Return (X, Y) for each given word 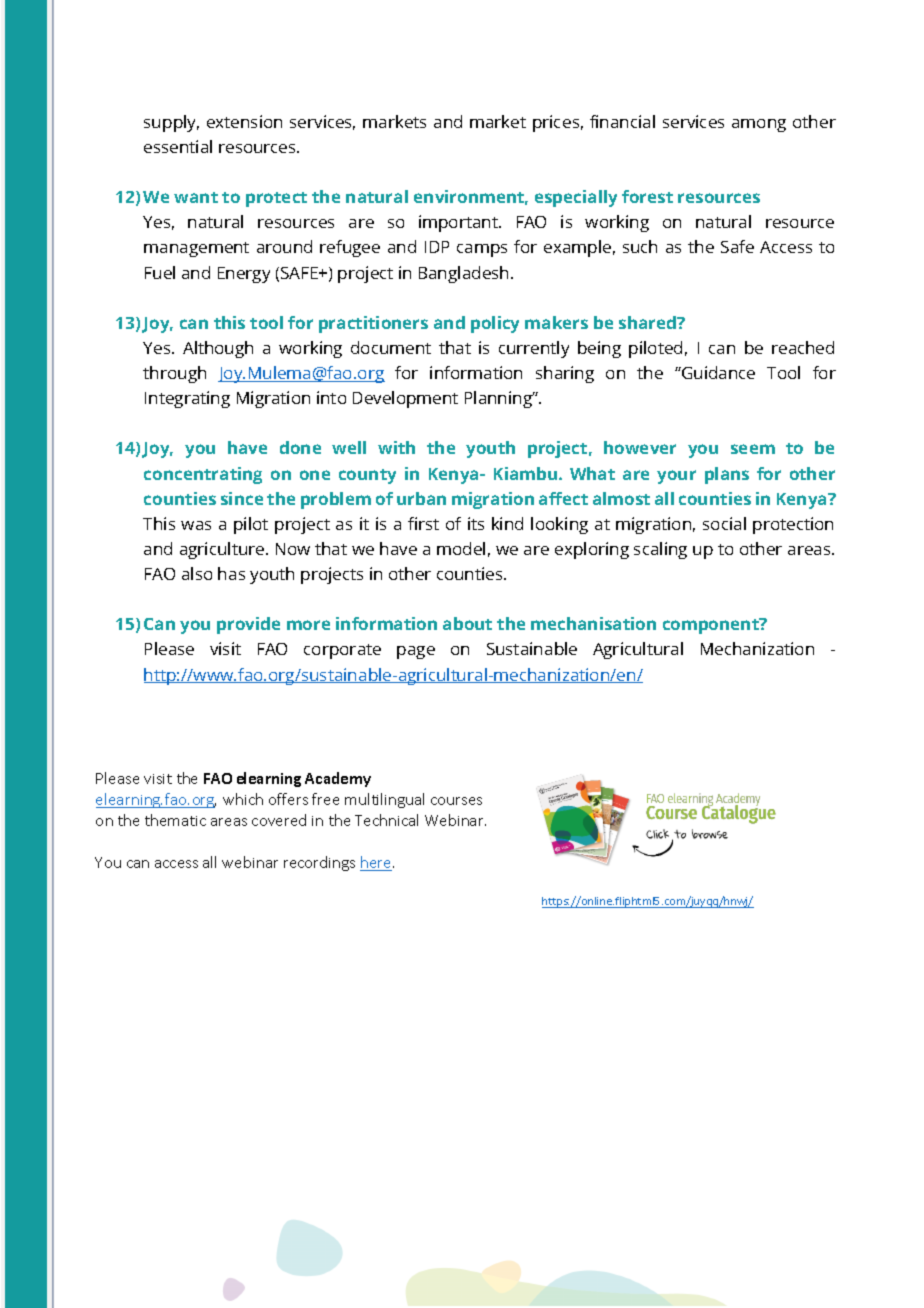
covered (279, 820)
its (476, 523)
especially (576, 198)
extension (244, 121)
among (759, 125)
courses (456, 801)
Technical (386, 820)
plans (727, 475)
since (242, 498)
